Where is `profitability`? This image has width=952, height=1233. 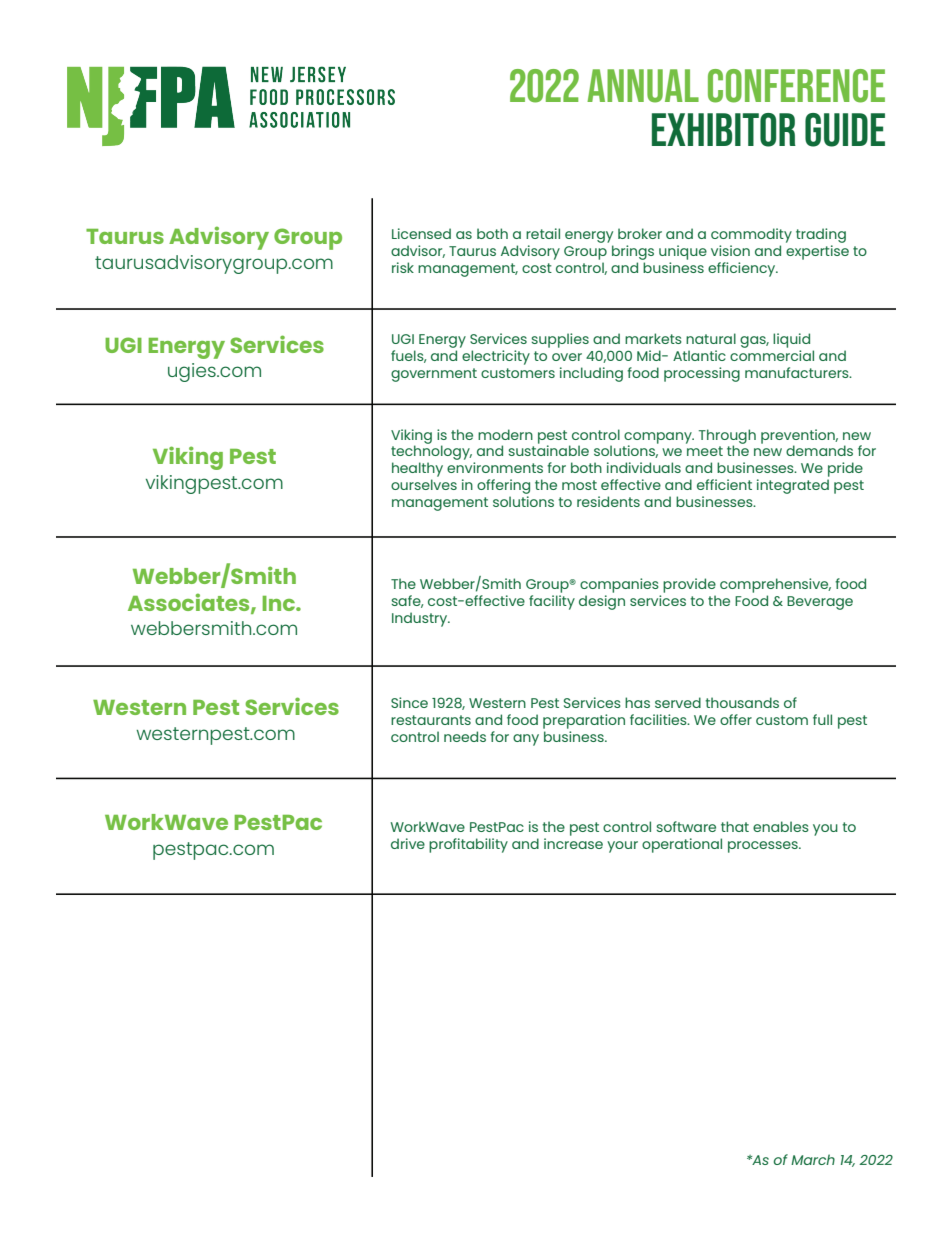 profitability is located at coordinates (468, 845).
